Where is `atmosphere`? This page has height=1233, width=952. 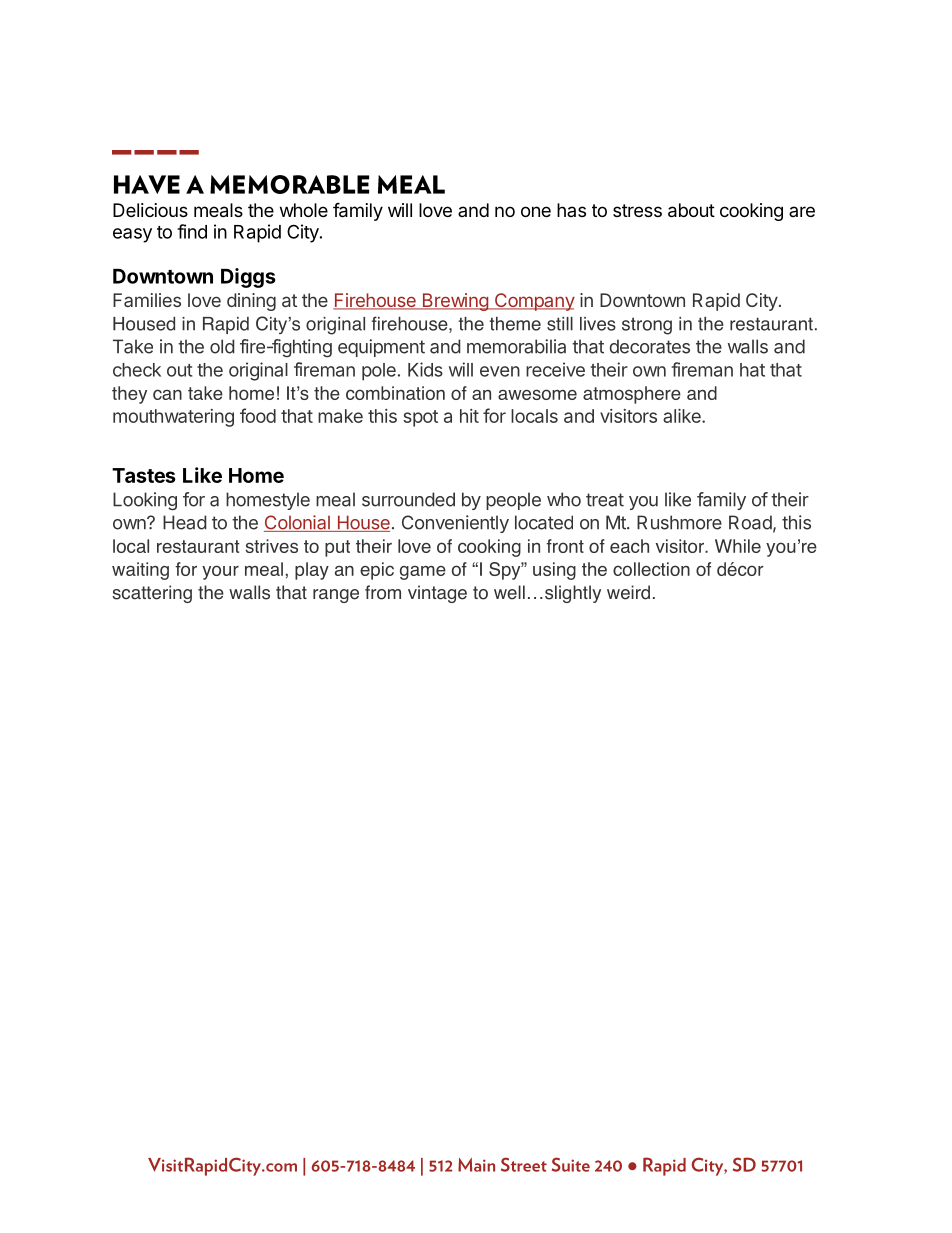 atmosphere is located at coordinates (632, 395).
